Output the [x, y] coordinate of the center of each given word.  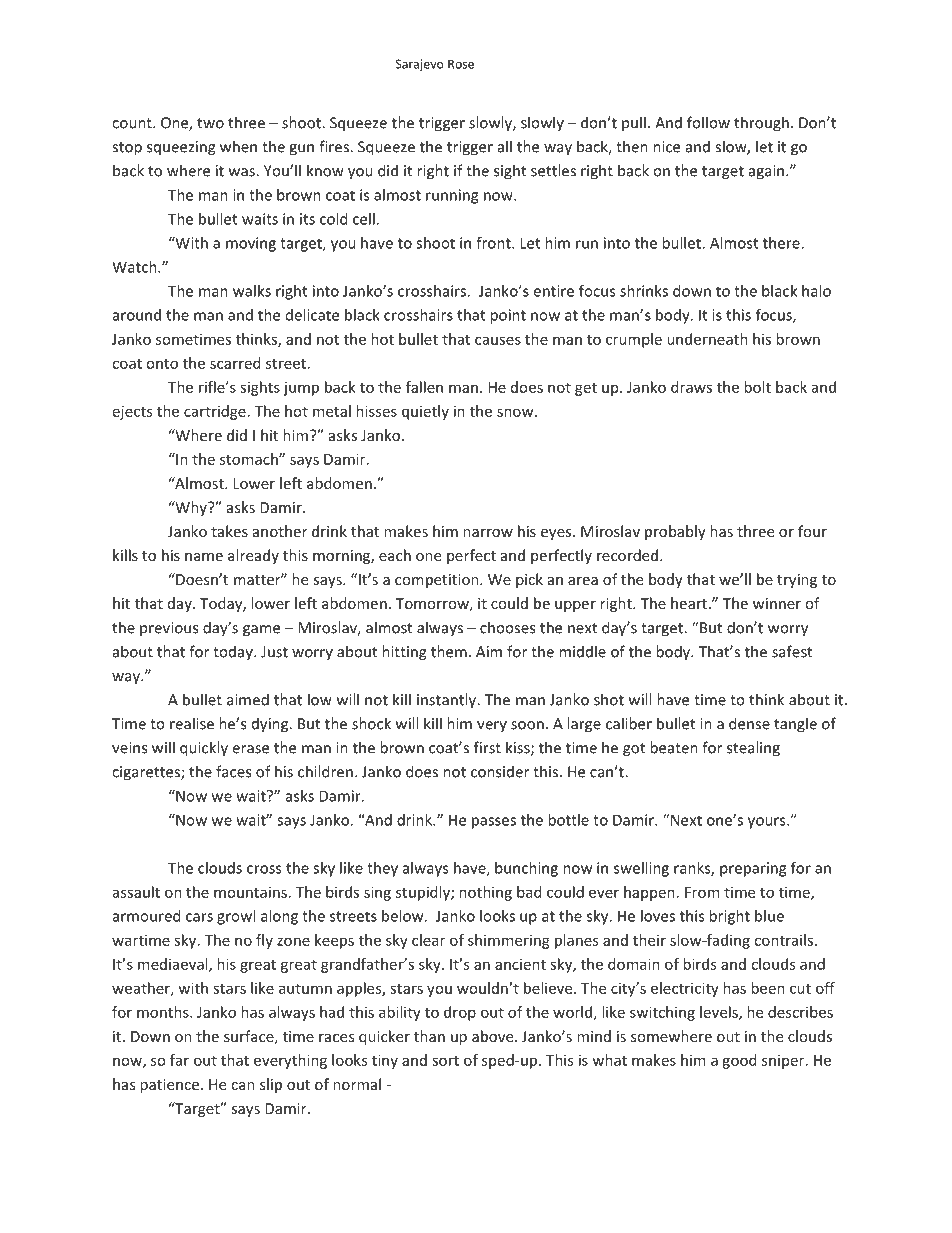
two [210, 123]
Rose [461, 64]
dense [749, 723]
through [761, 124]
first [487, 747]
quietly [425, 412]
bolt [757, 387]
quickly [204, 749]
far [179, 1060]
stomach [250, 459]
